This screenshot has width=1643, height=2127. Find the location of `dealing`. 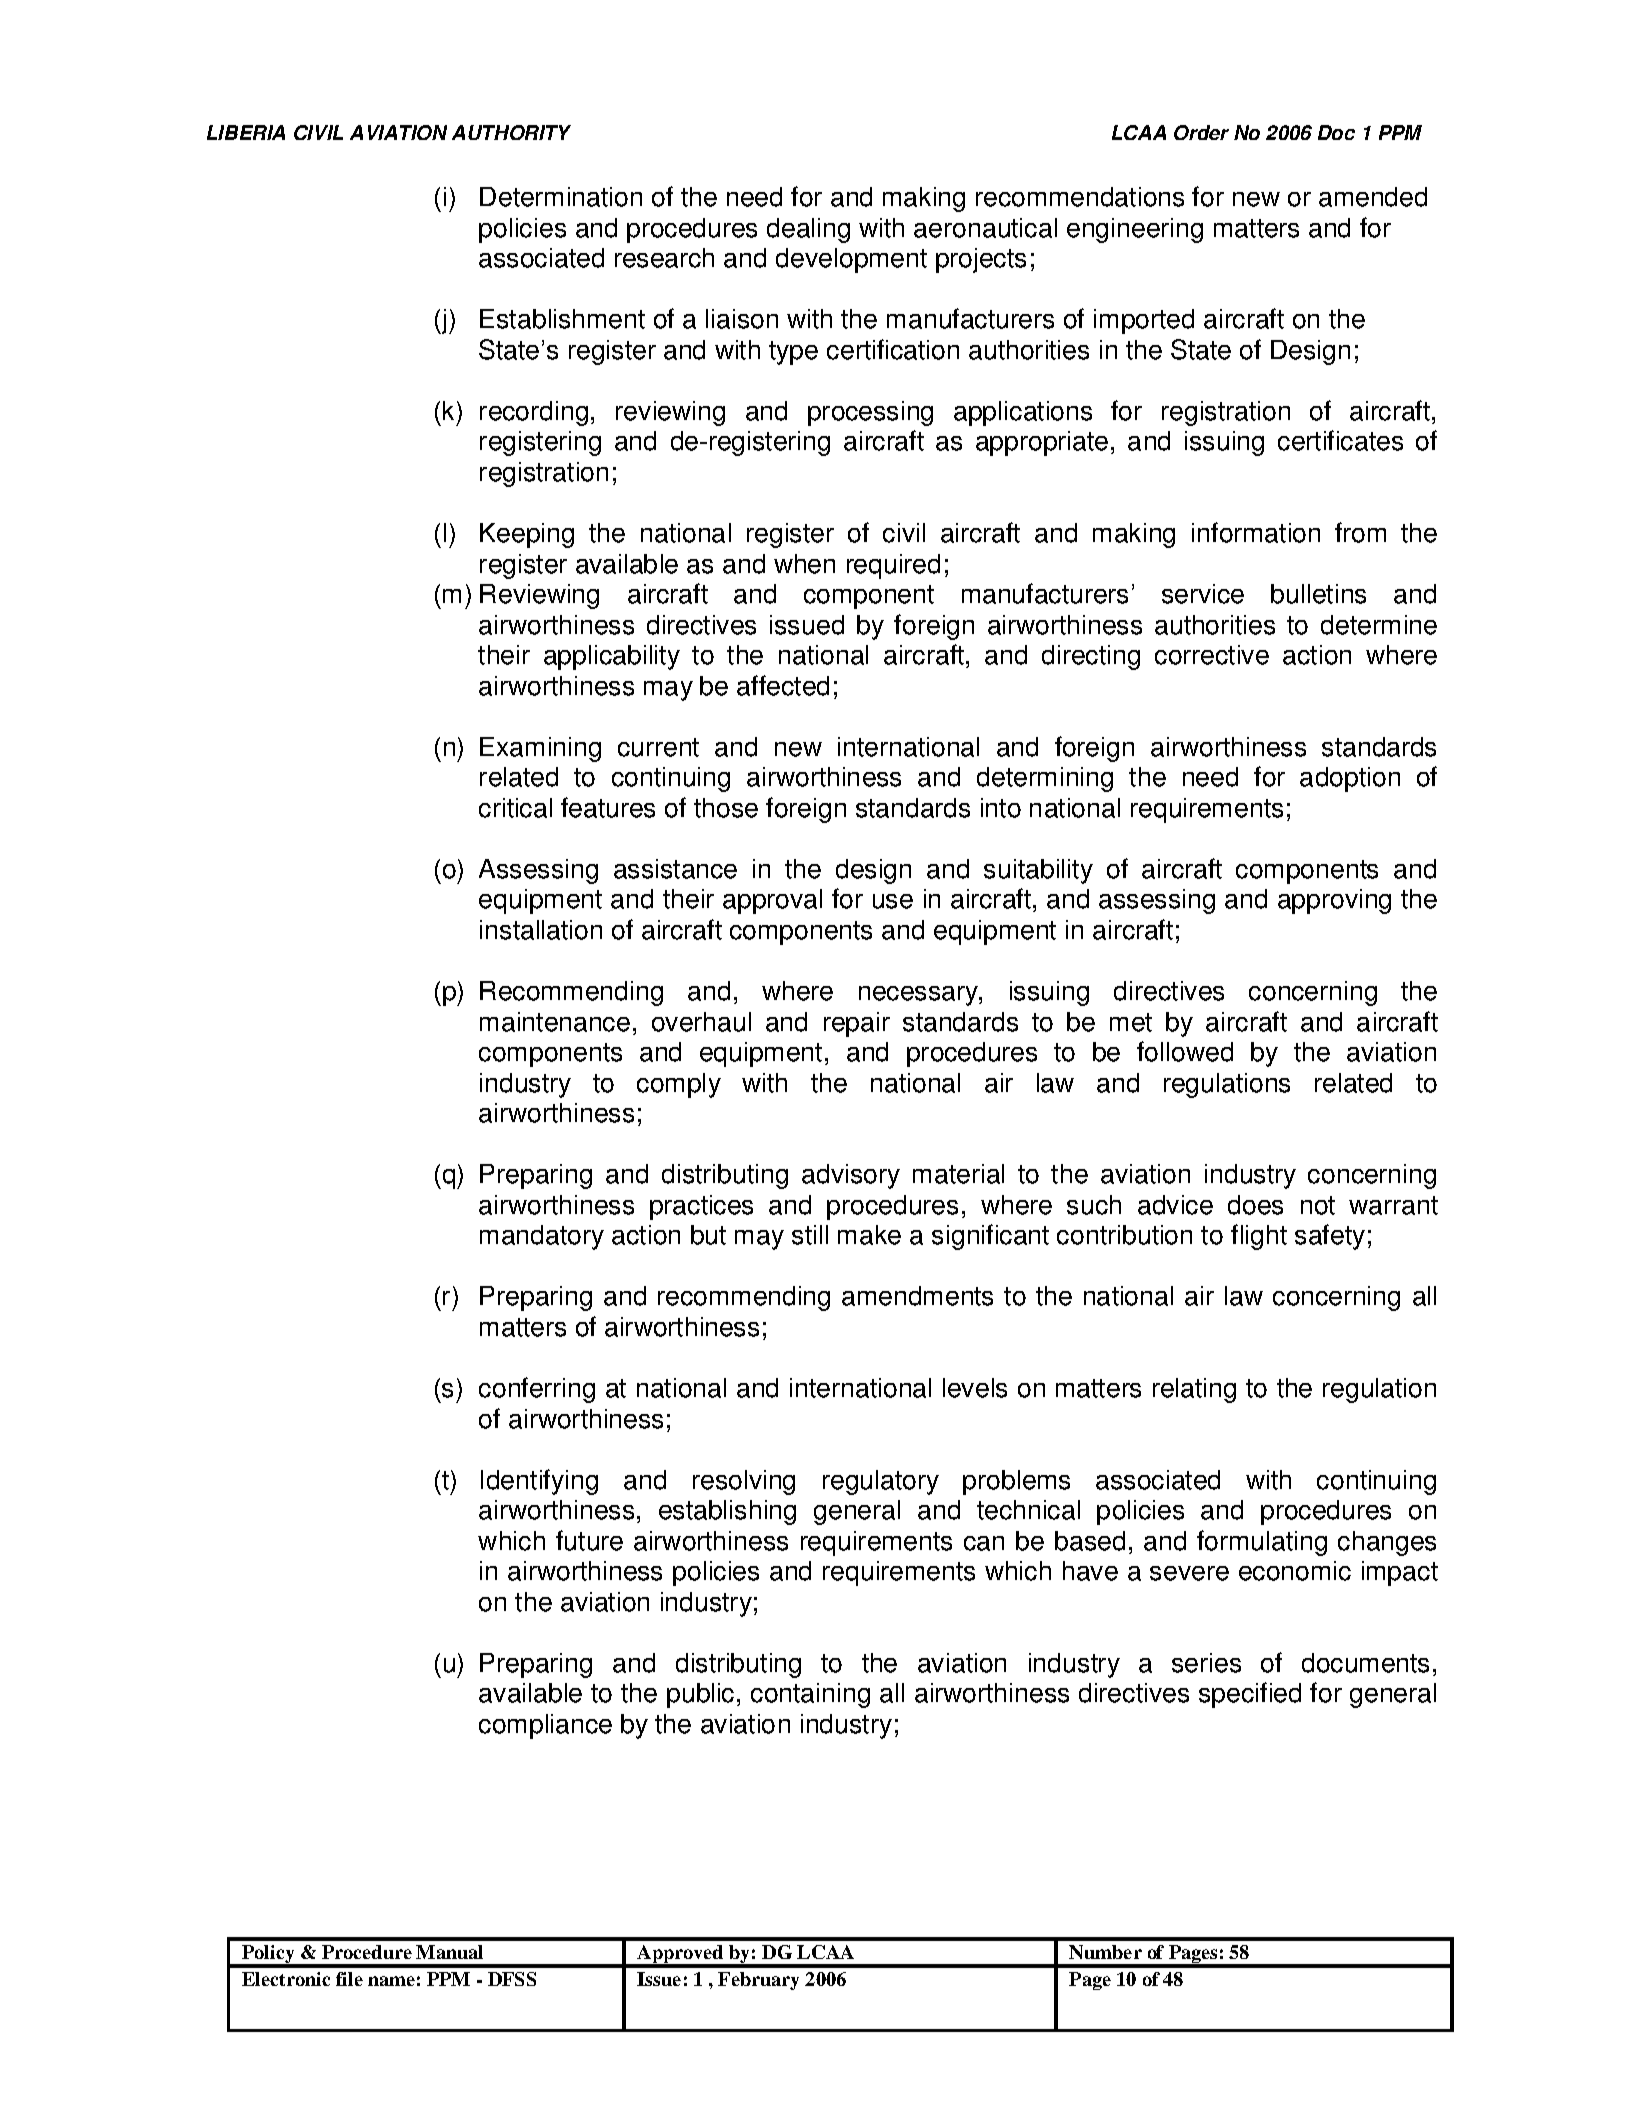

dealing is located at coordinates (808, 230).
